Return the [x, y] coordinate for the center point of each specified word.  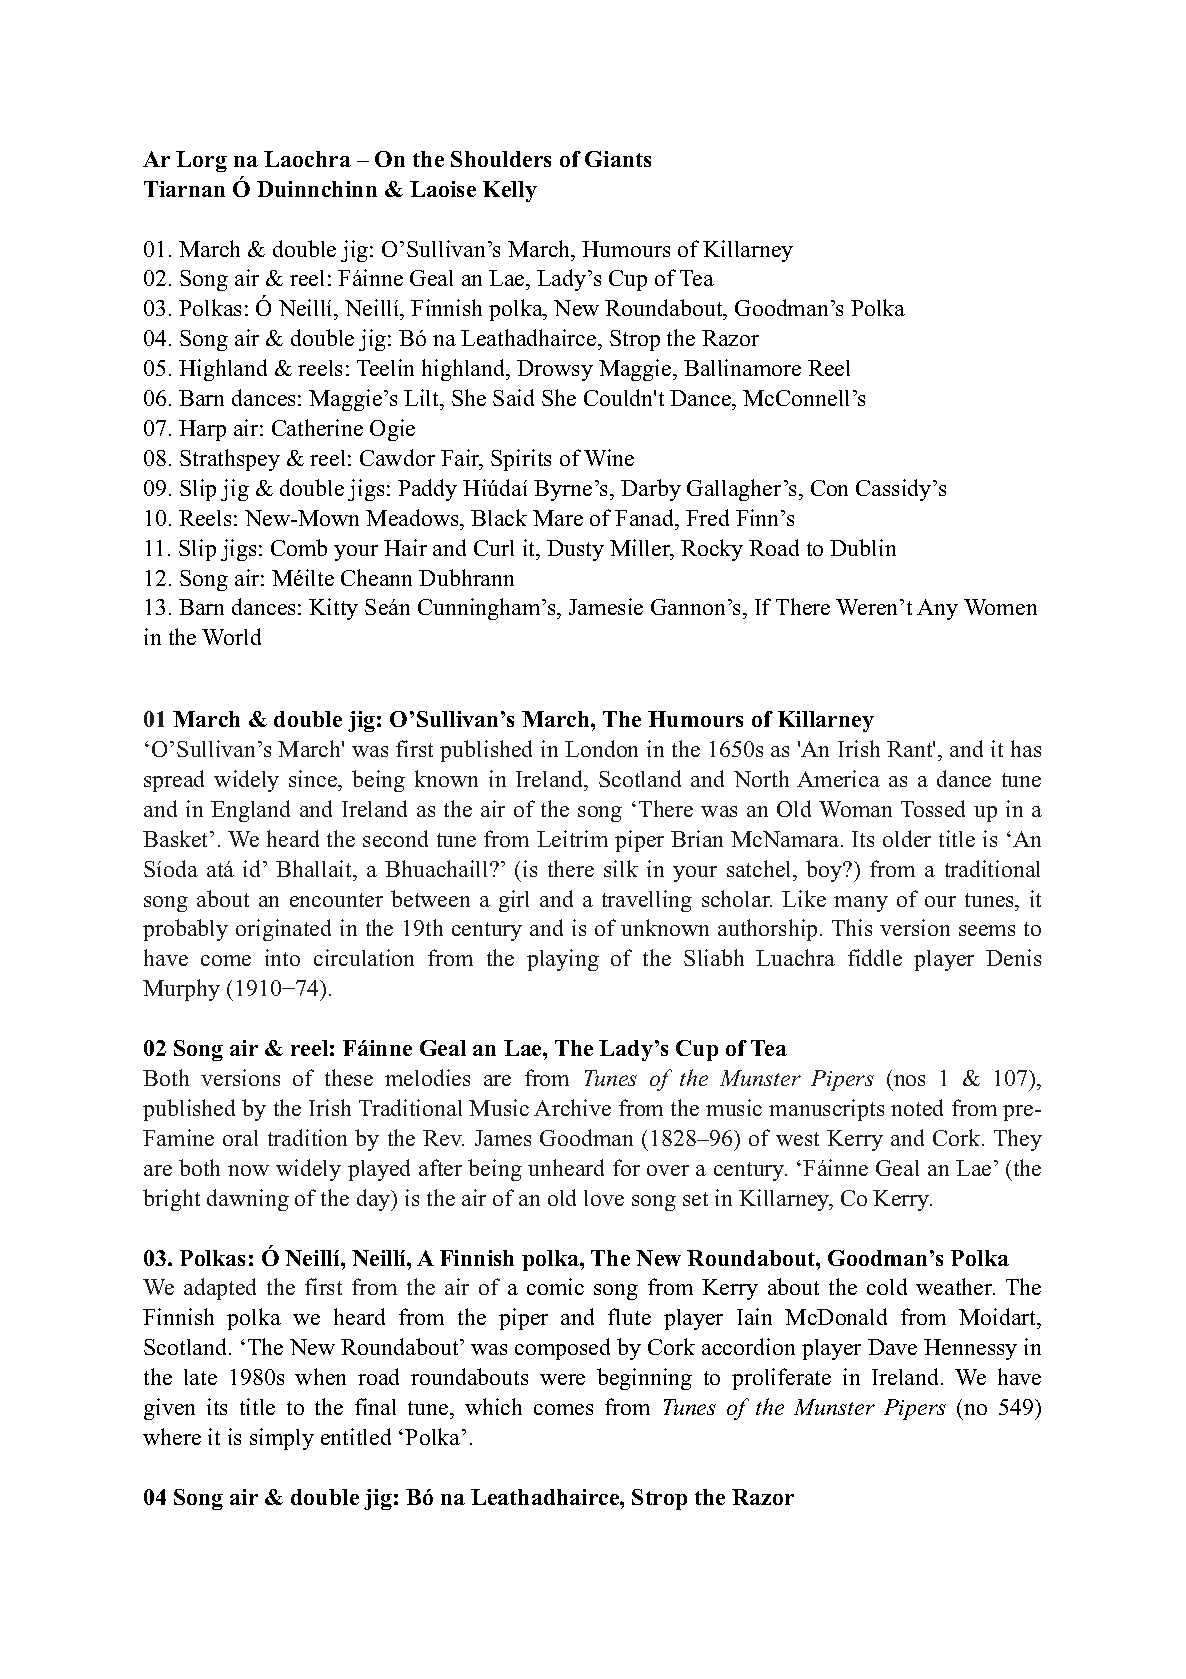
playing [563, 960]
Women [1000, 607]
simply [282, 1439]
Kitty [333, 609]
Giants [618, 159]
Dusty [575, 550]
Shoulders [501, 159]
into [282, 957]
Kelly [510, 191]
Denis [1013, 957]
